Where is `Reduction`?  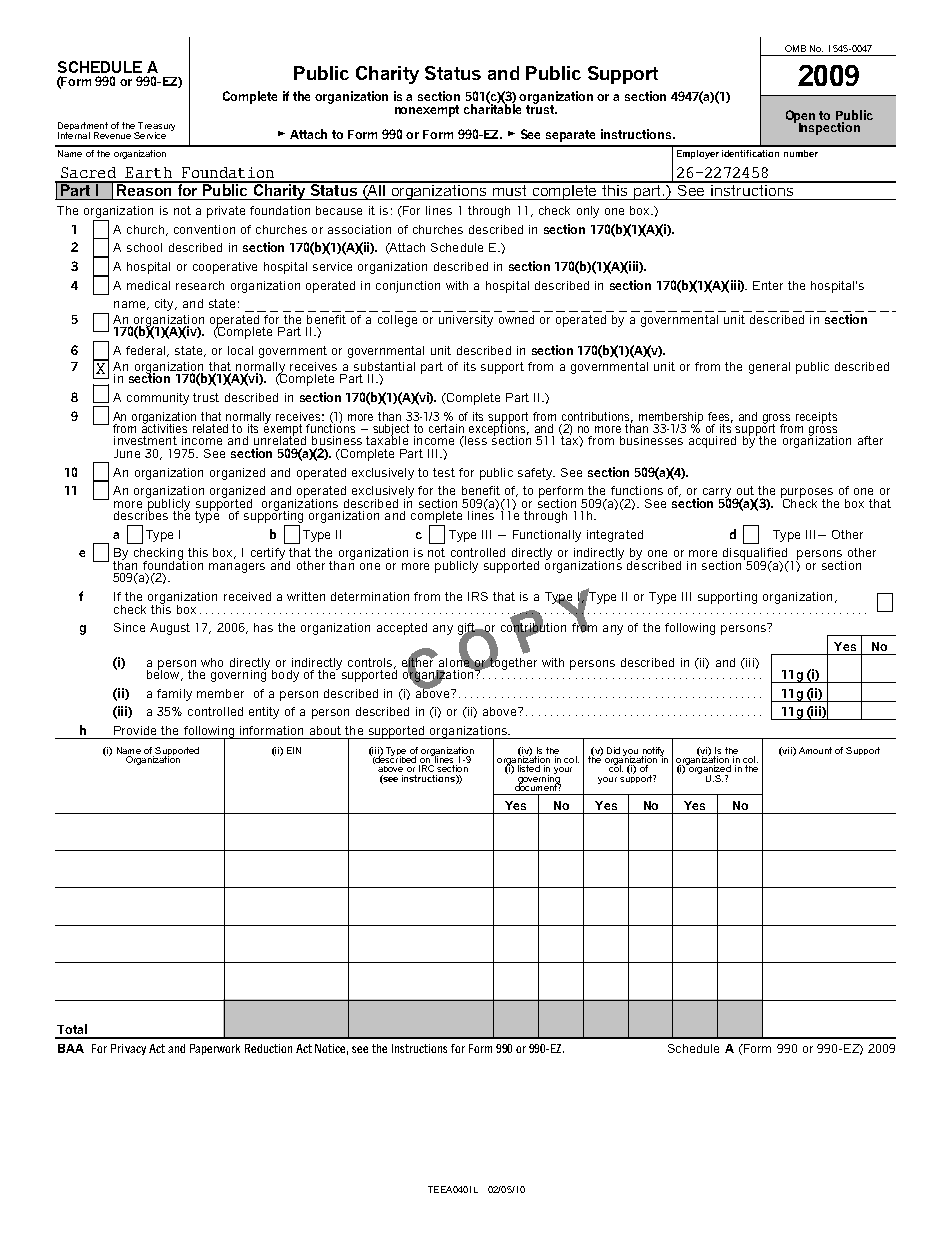 Reduction is located at coordinates (268, 1048).
